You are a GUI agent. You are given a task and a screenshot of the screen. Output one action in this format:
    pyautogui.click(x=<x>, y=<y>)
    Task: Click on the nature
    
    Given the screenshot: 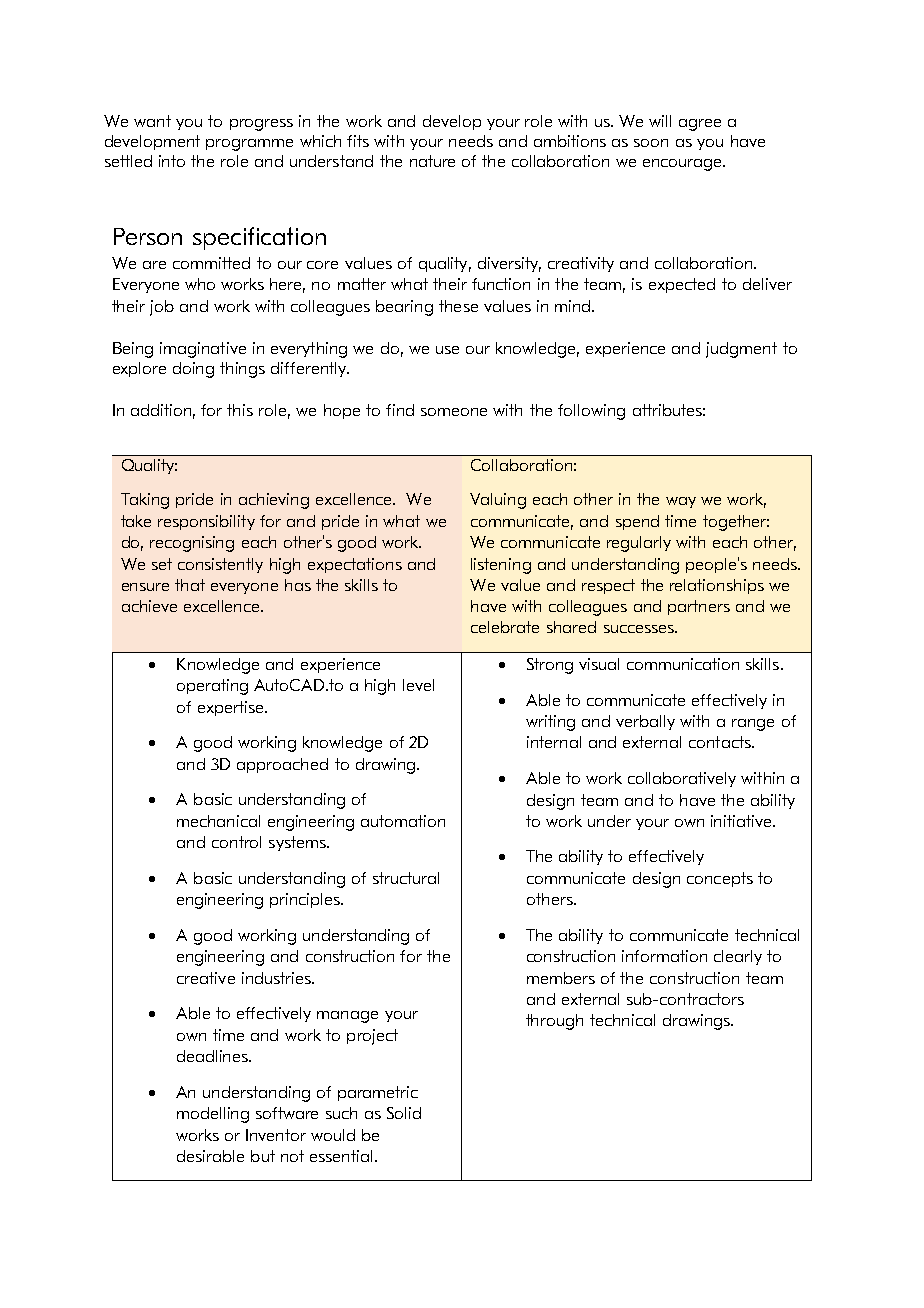 What is the action you would take?
    pyautogui.click(x=432, y=161)
